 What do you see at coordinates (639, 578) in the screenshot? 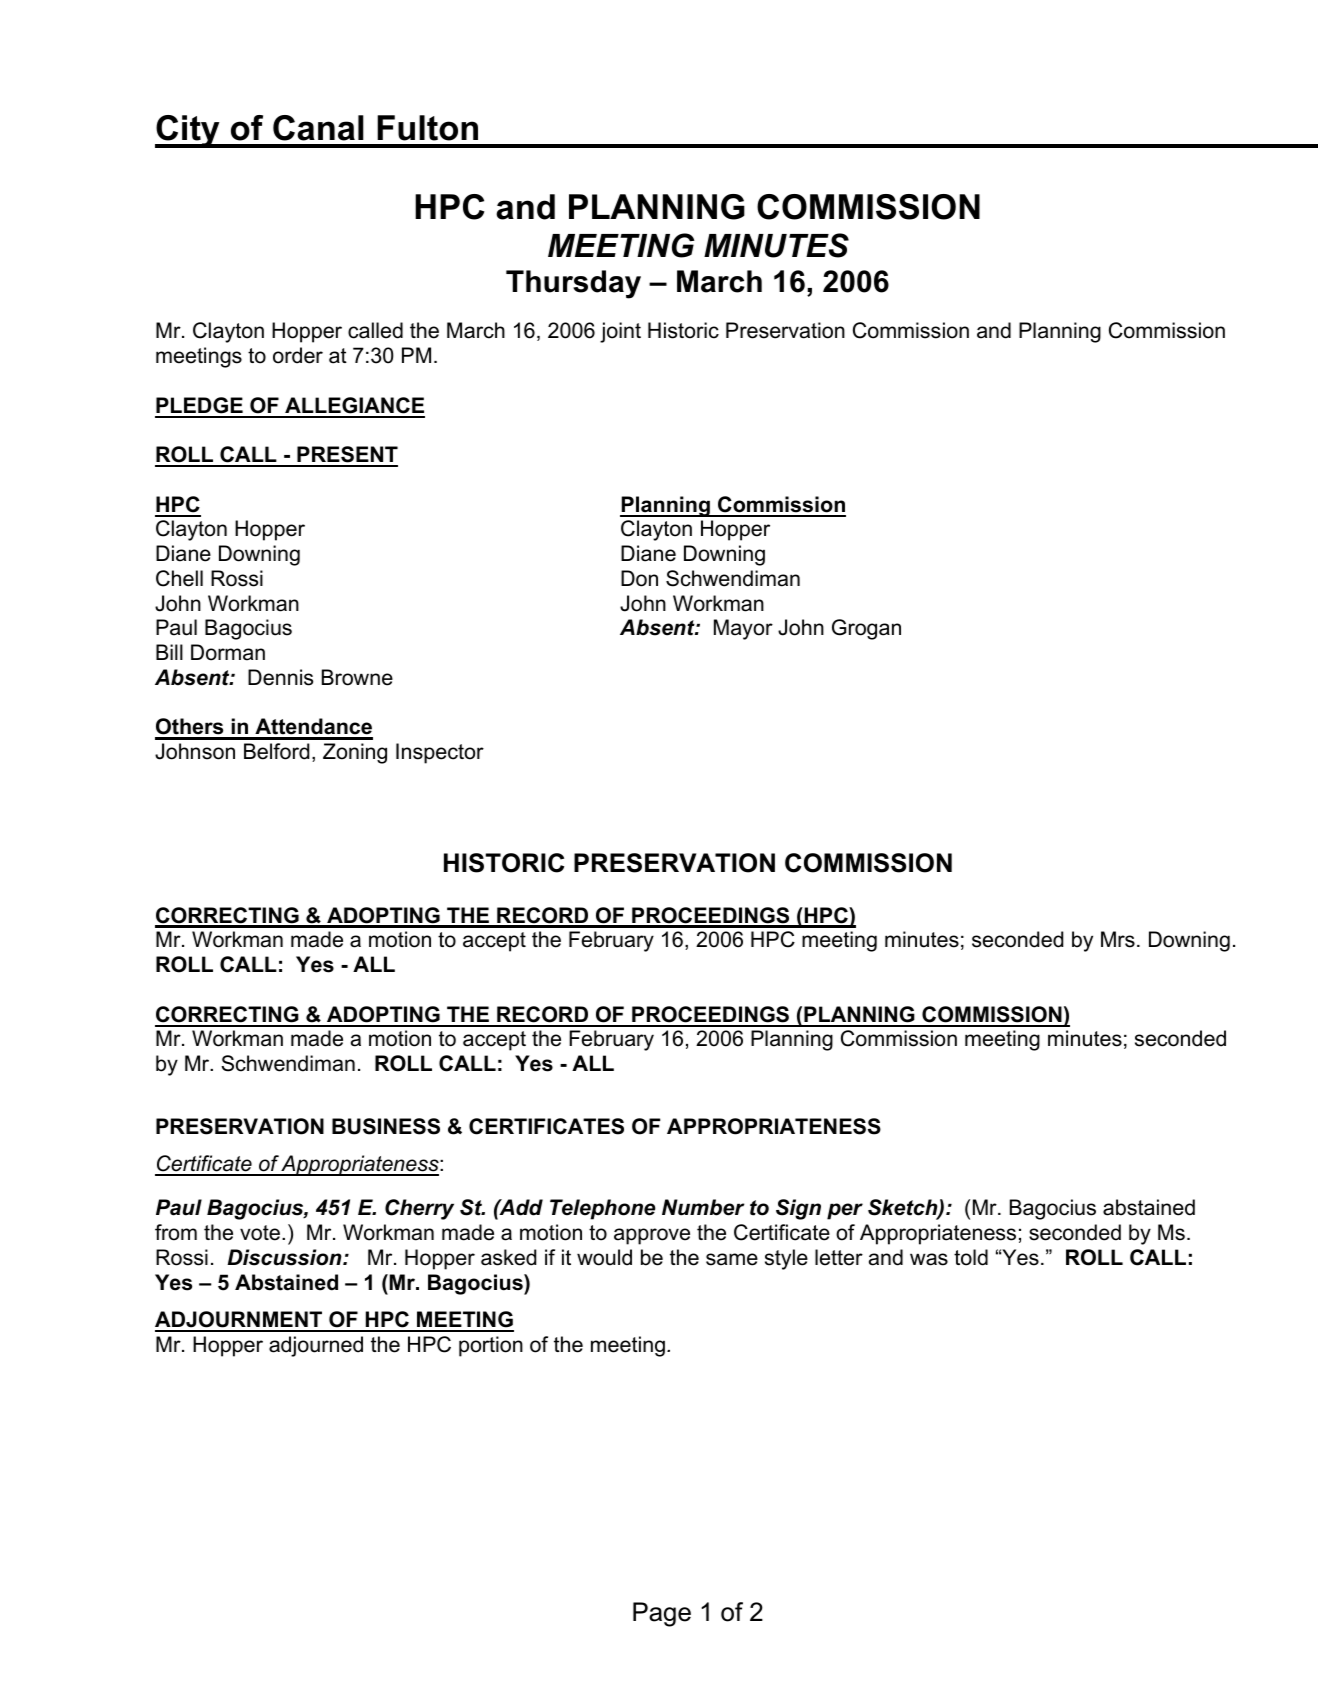
I see `Don` at bounding box center [639, 578].
